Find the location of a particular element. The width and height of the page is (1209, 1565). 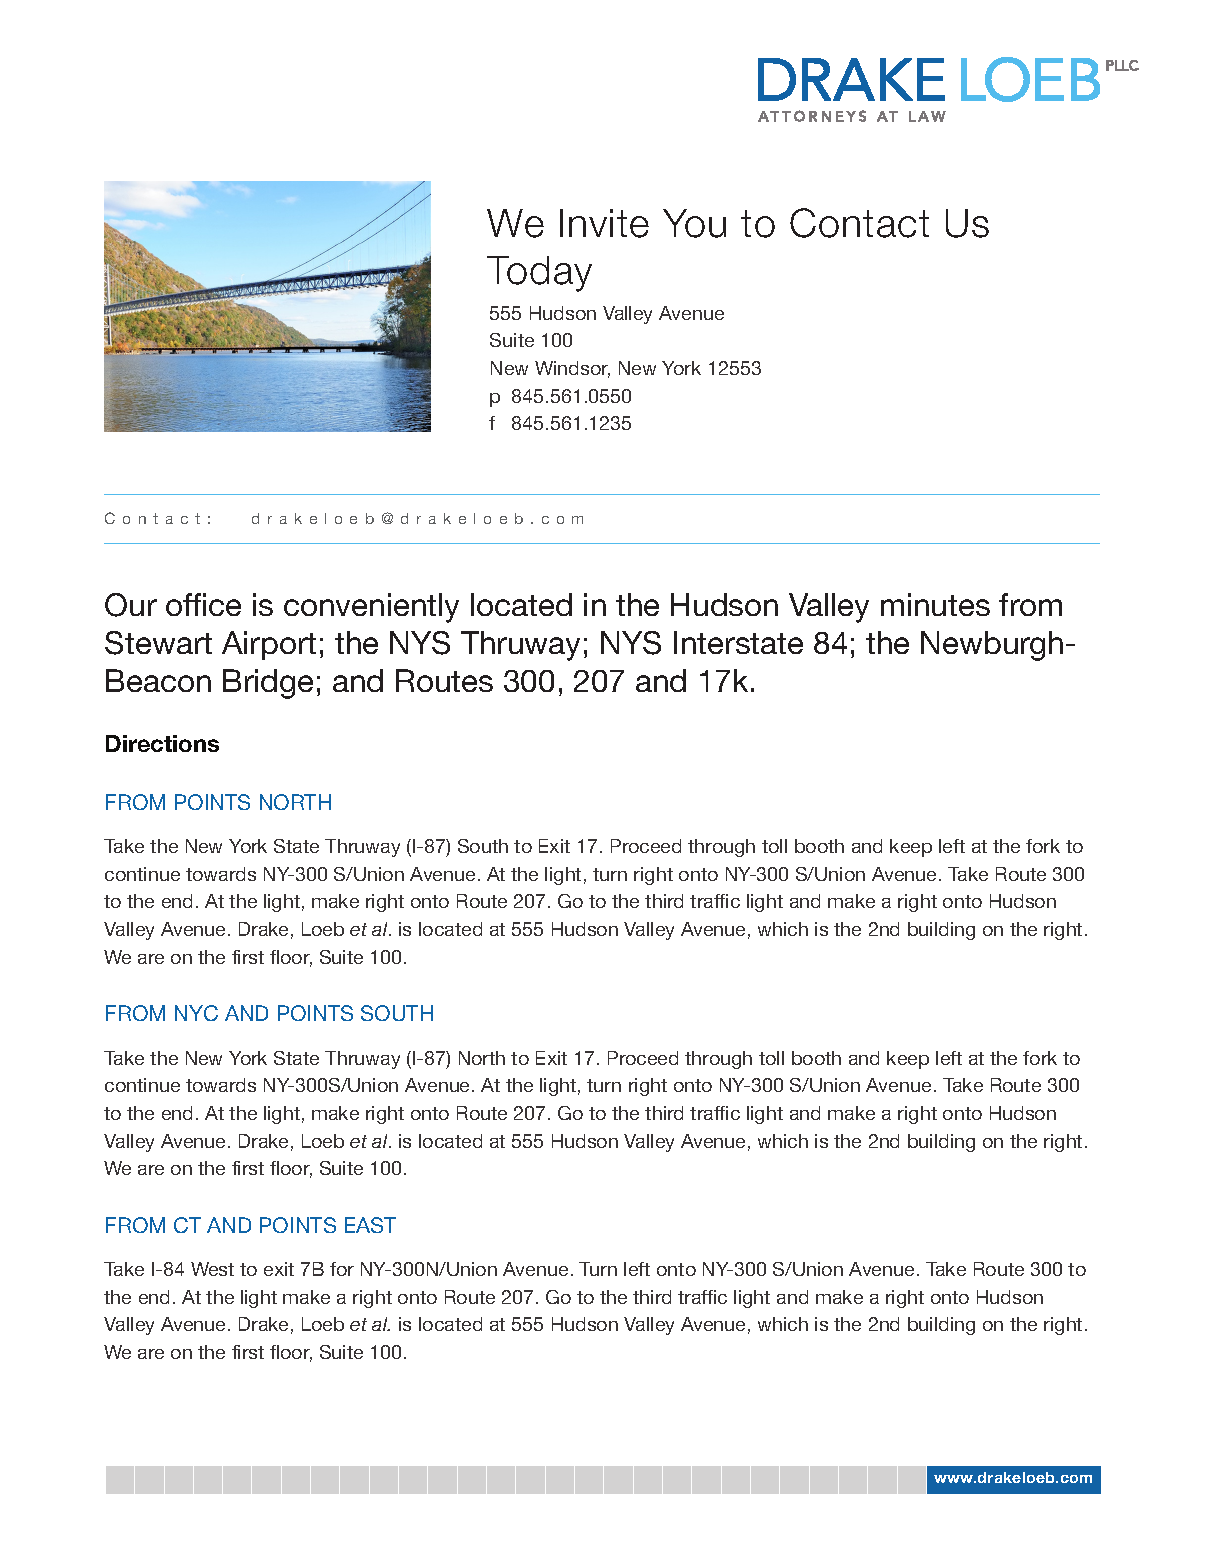

EAST is located at coordinates (370, 1225).
